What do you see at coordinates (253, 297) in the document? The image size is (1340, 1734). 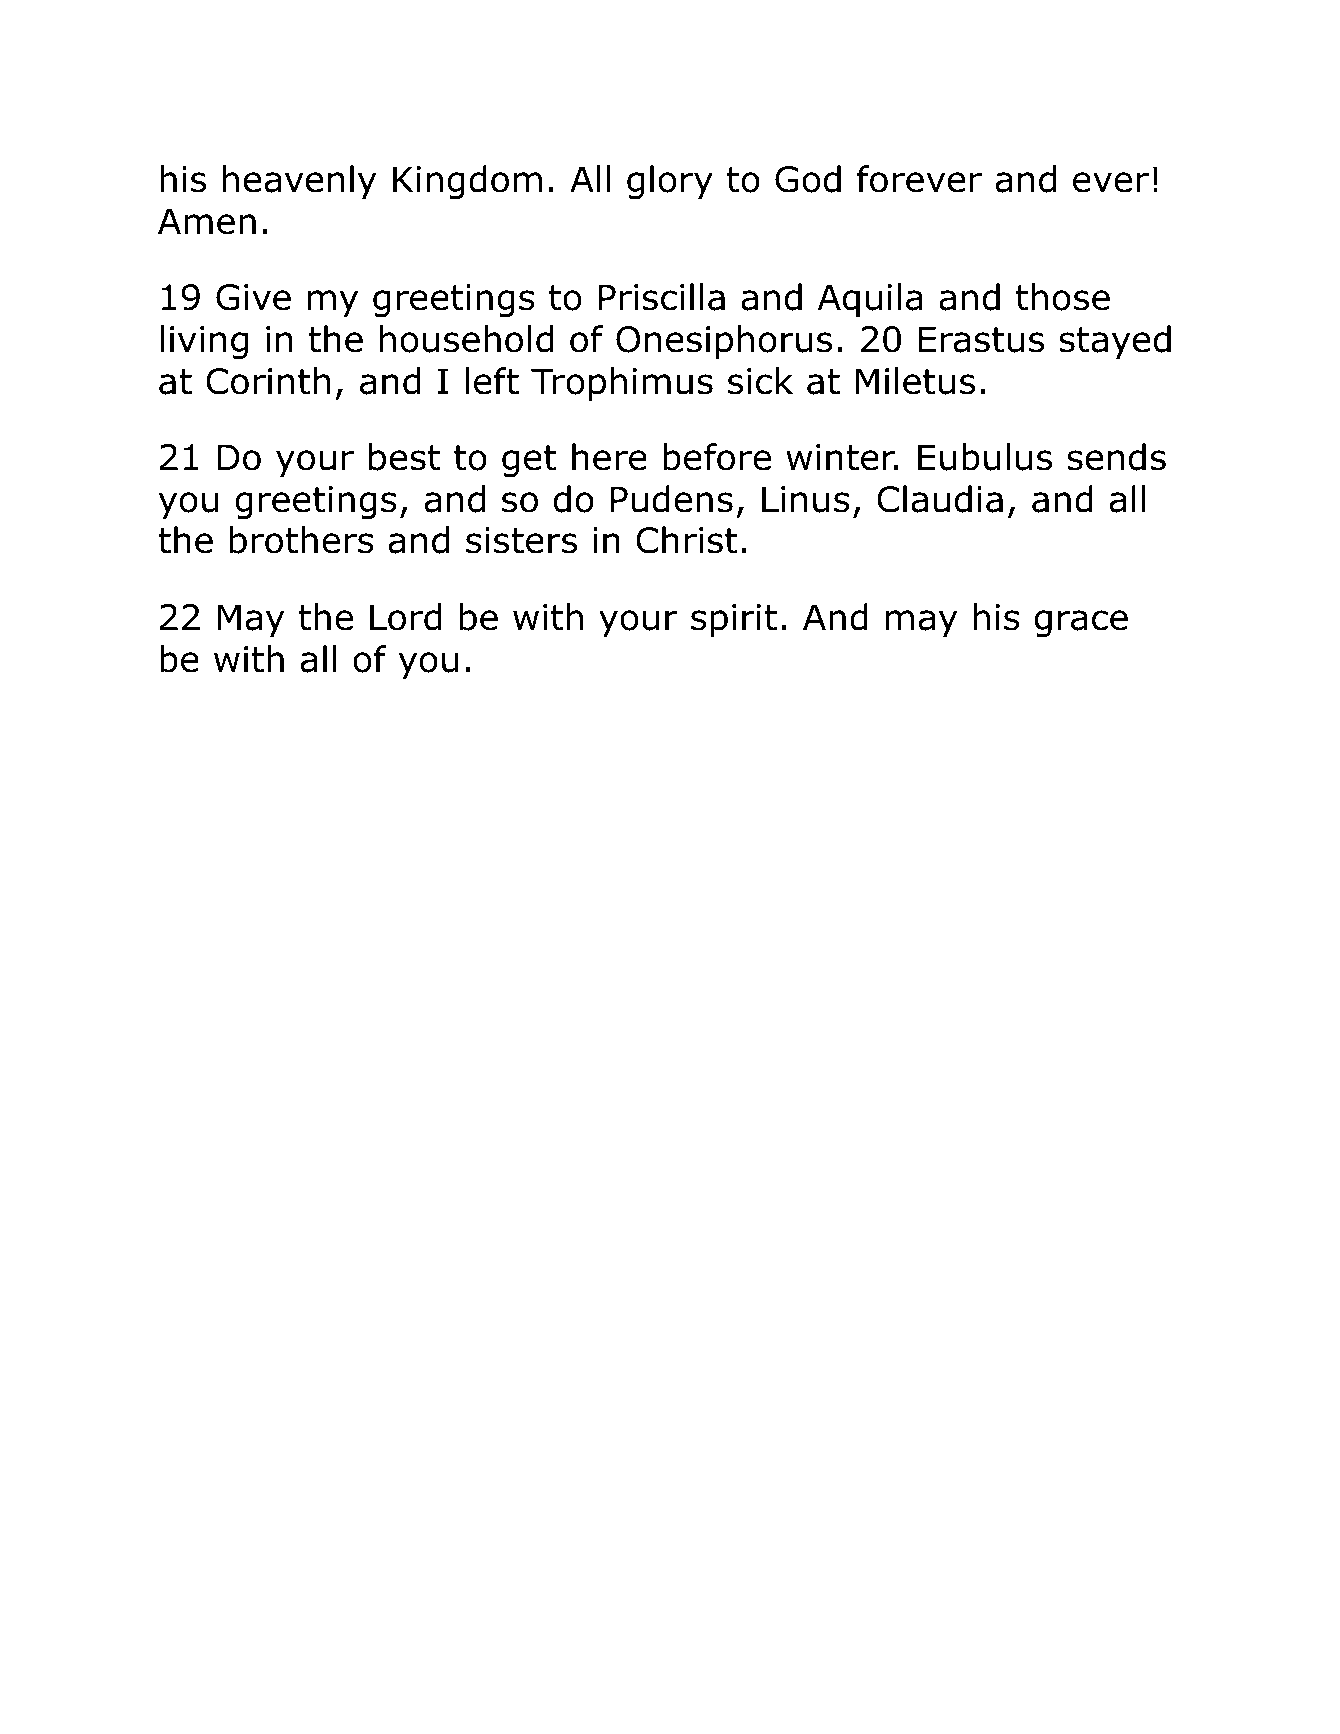 I see `Give` at bounding box center [253, 297].
